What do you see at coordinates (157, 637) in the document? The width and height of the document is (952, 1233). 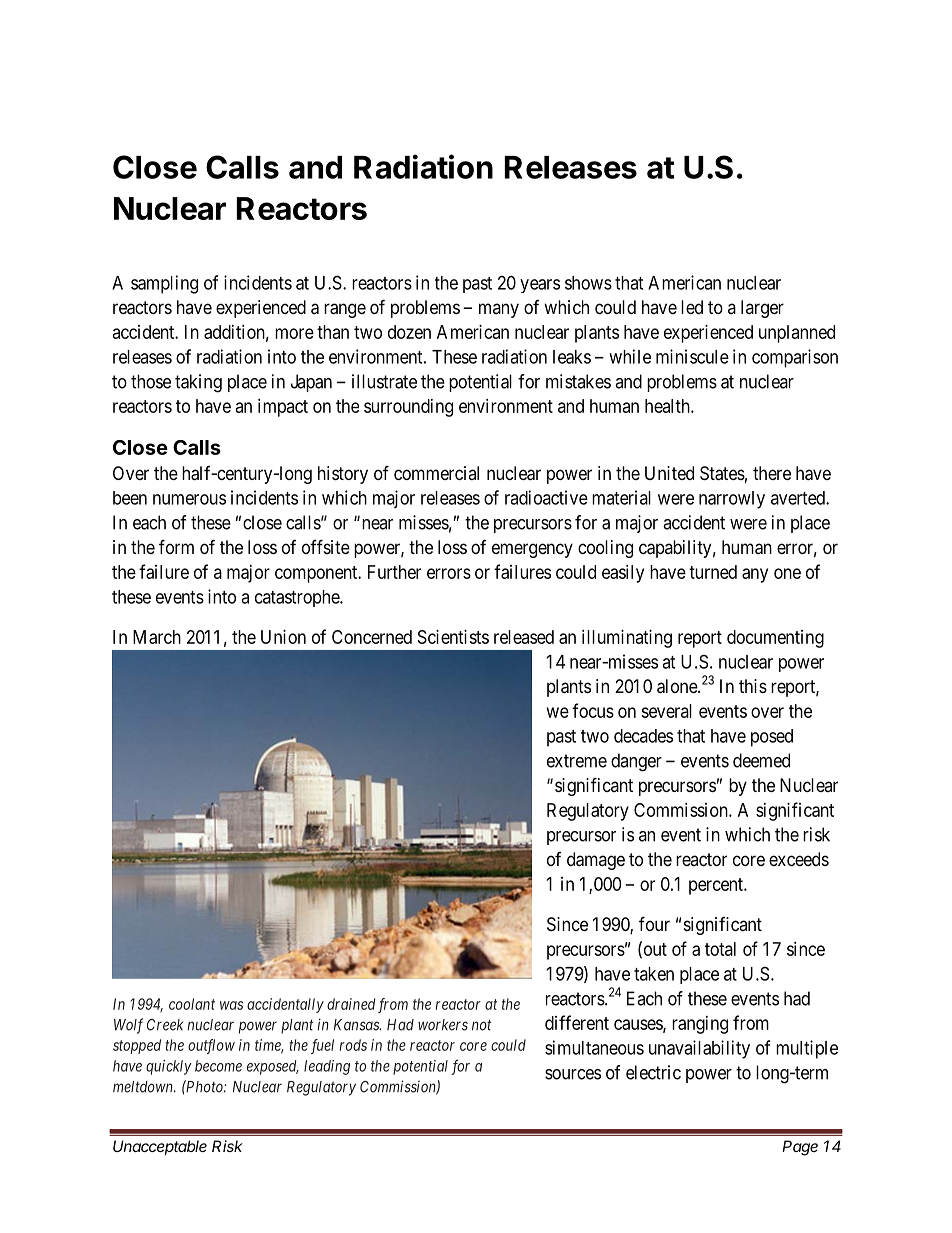 I see `March` at bounding box center [157, 637].
